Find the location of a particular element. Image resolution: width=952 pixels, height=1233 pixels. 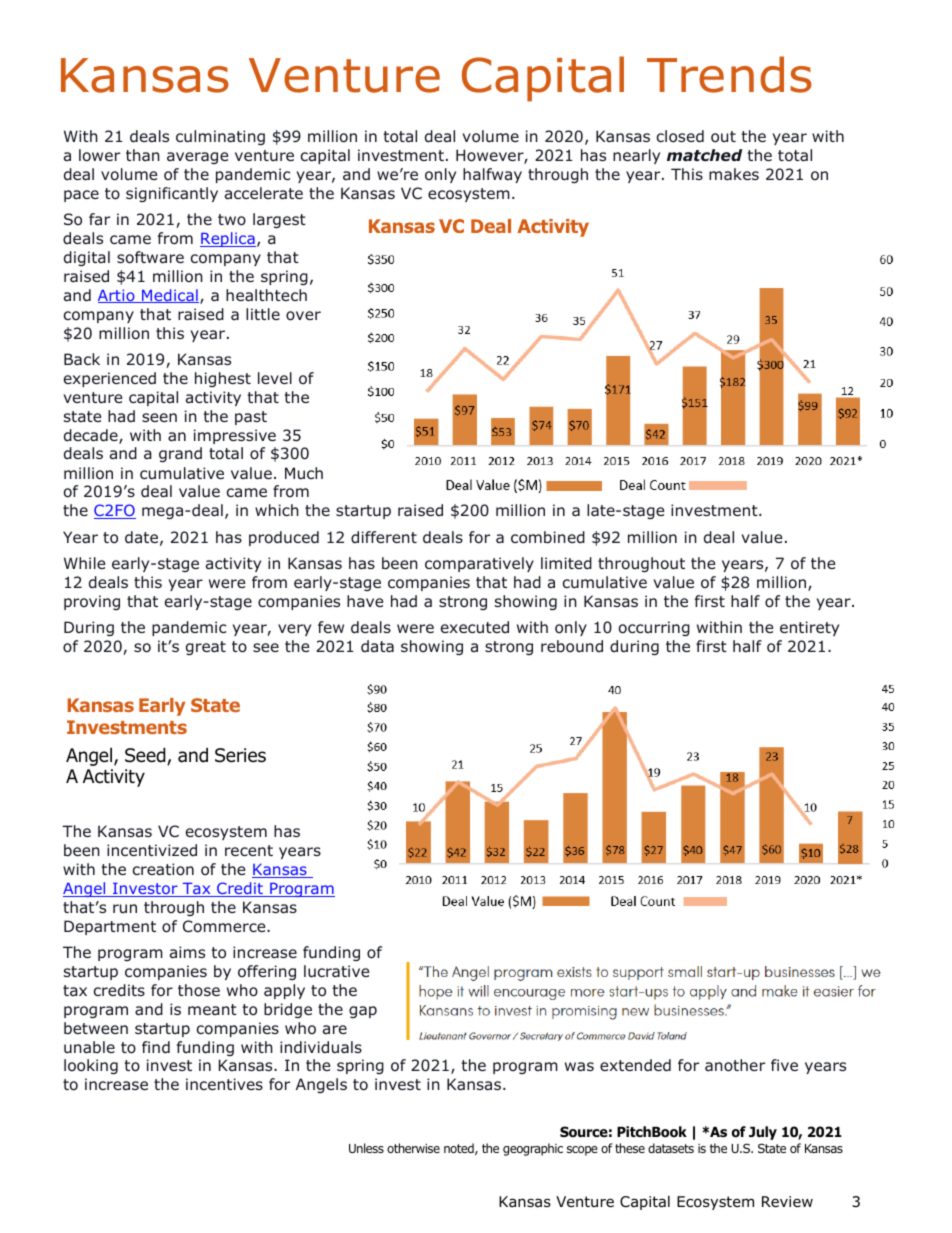

makes is located at coordinates (734, 174).
